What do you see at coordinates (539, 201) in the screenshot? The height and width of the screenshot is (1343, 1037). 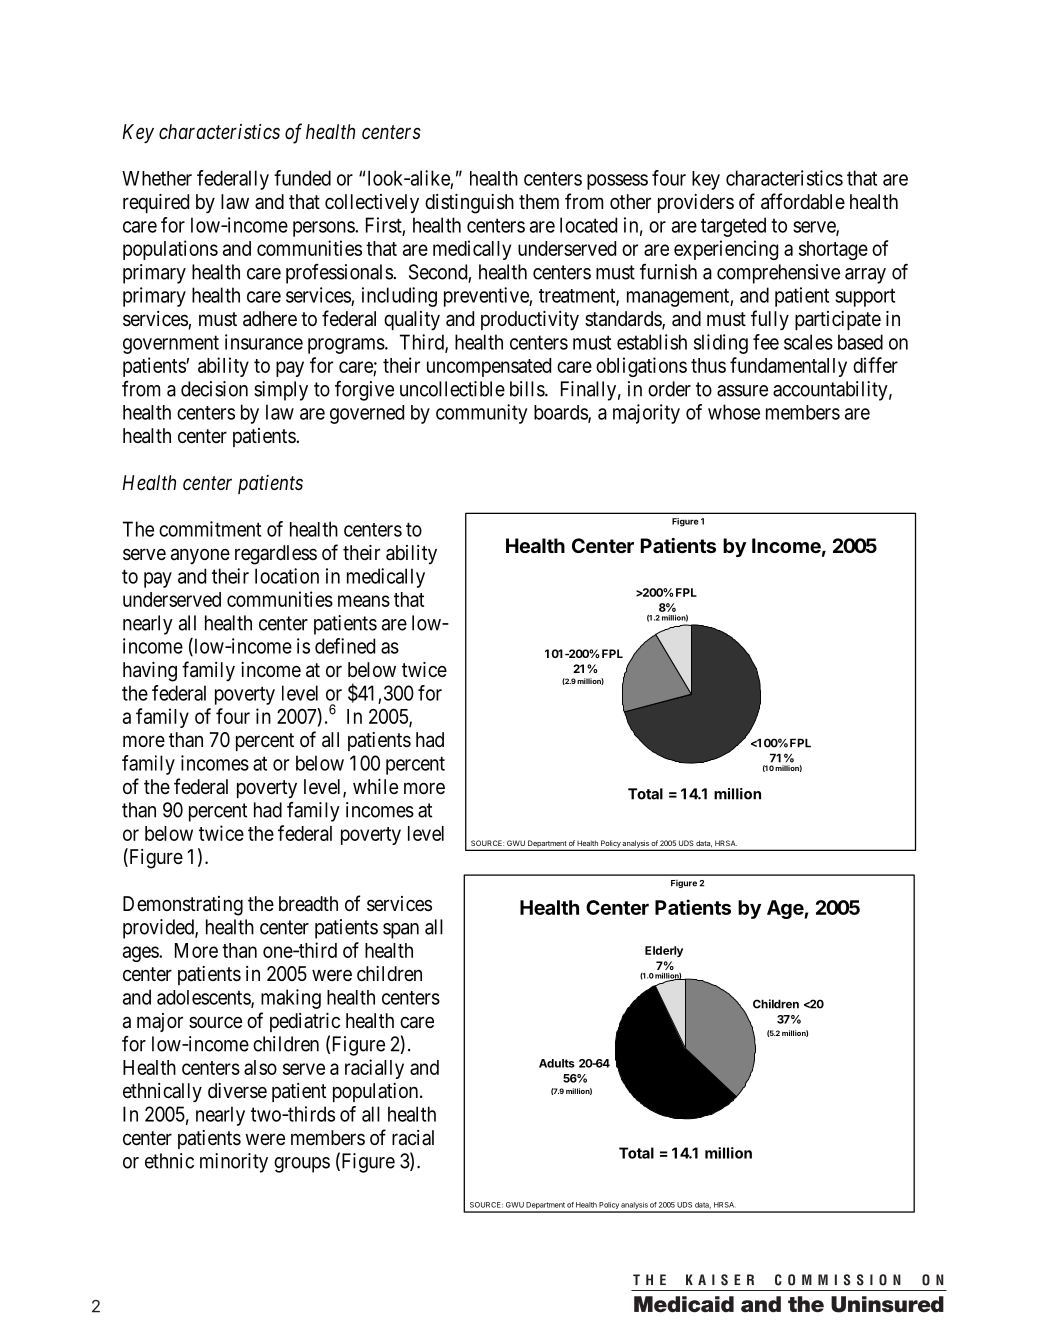 I see `them` at bounding box center [539, 201].
